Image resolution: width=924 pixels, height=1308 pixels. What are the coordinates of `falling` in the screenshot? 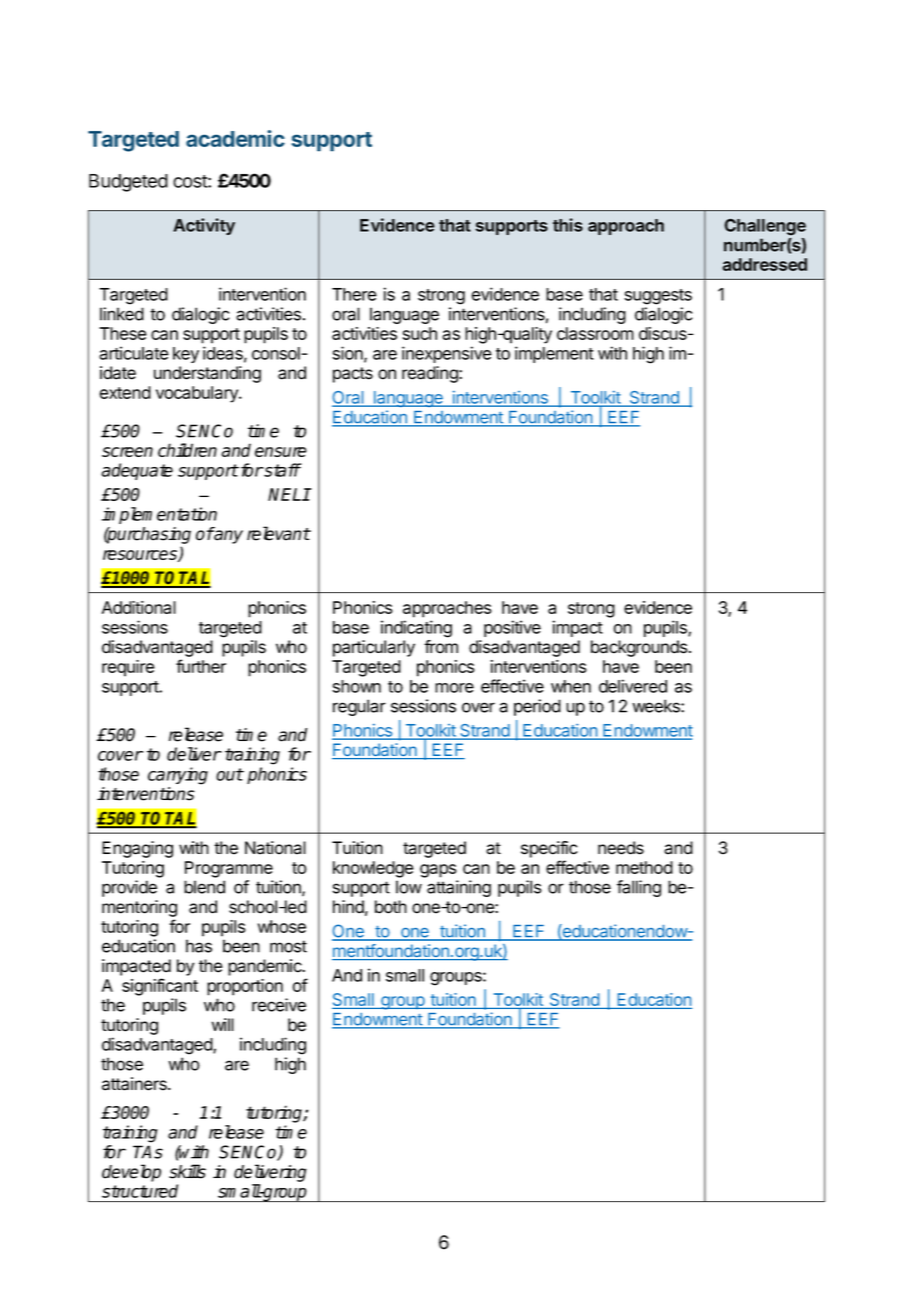 It's located at (639, 888).
